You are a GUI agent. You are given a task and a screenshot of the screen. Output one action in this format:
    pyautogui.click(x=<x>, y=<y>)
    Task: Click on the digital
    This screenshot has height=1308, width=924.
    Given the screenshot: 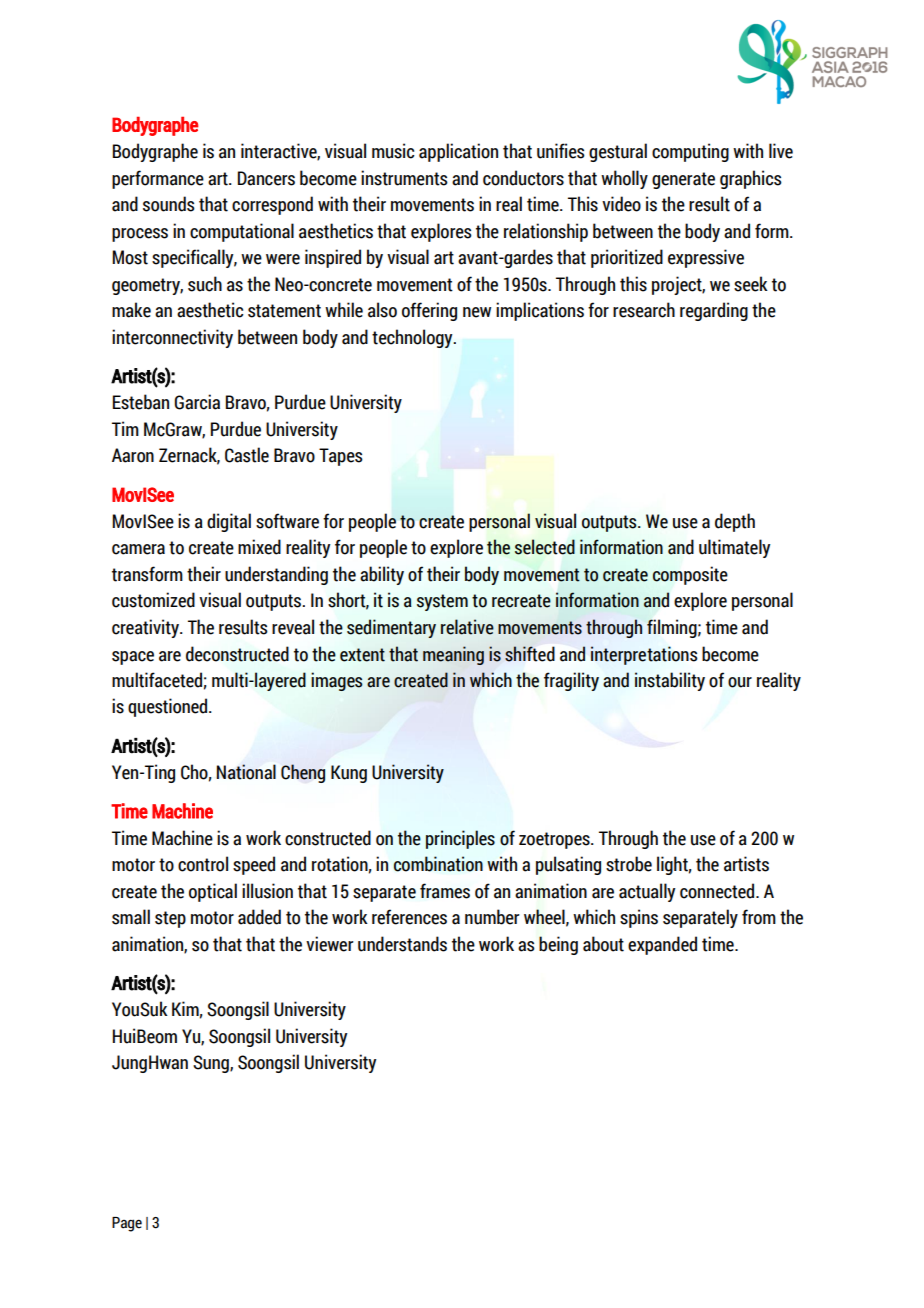 What is the action you would take?
    pyautogui.click(x=229, y=522)
